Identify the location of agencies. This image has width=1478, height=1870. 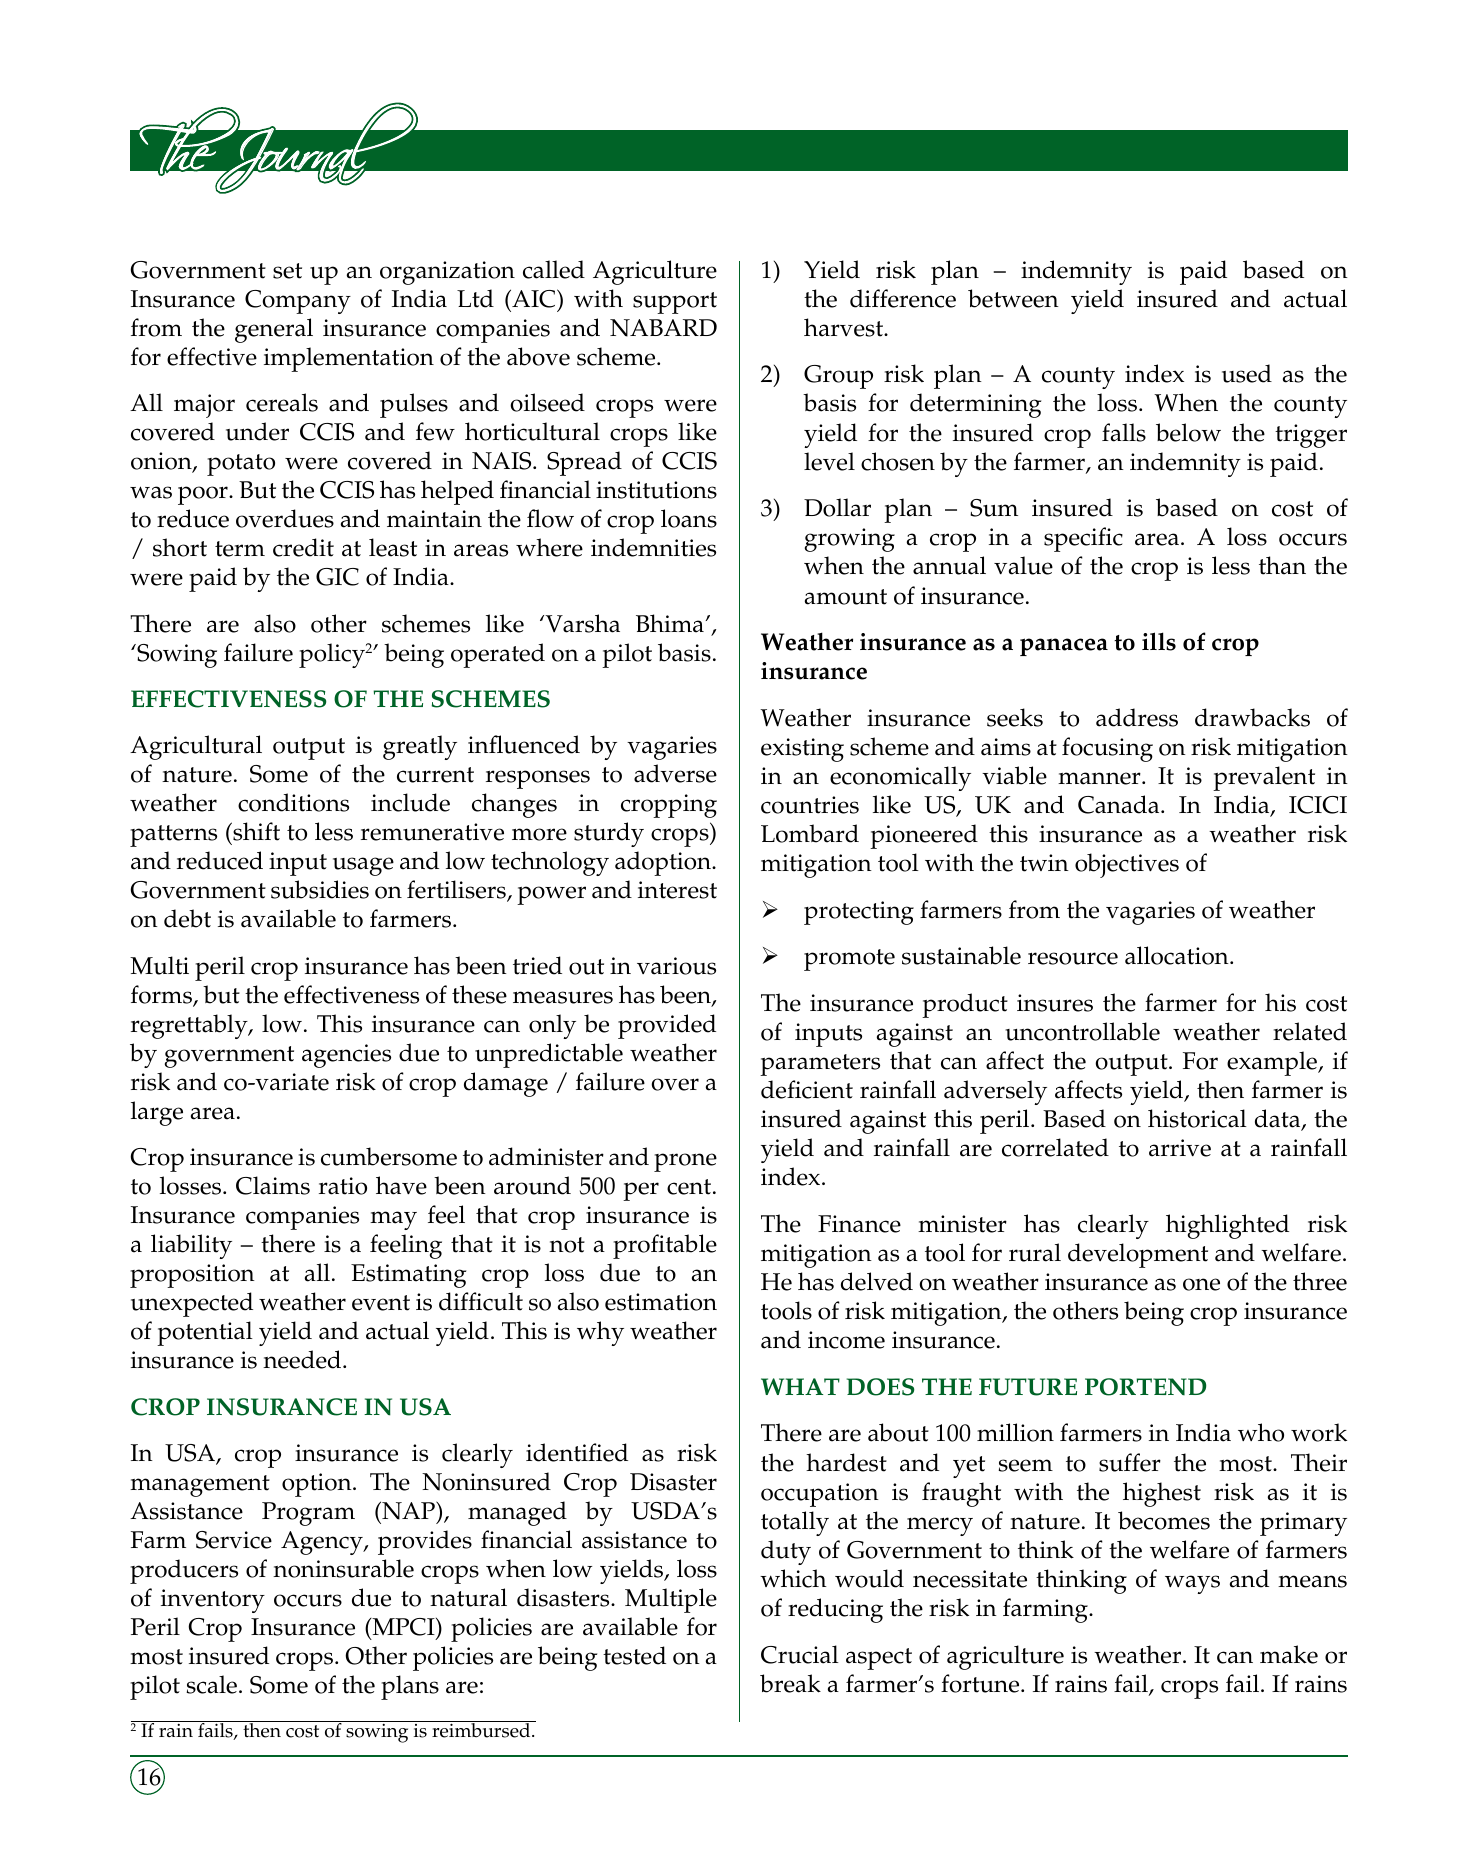
(346, 1056).
